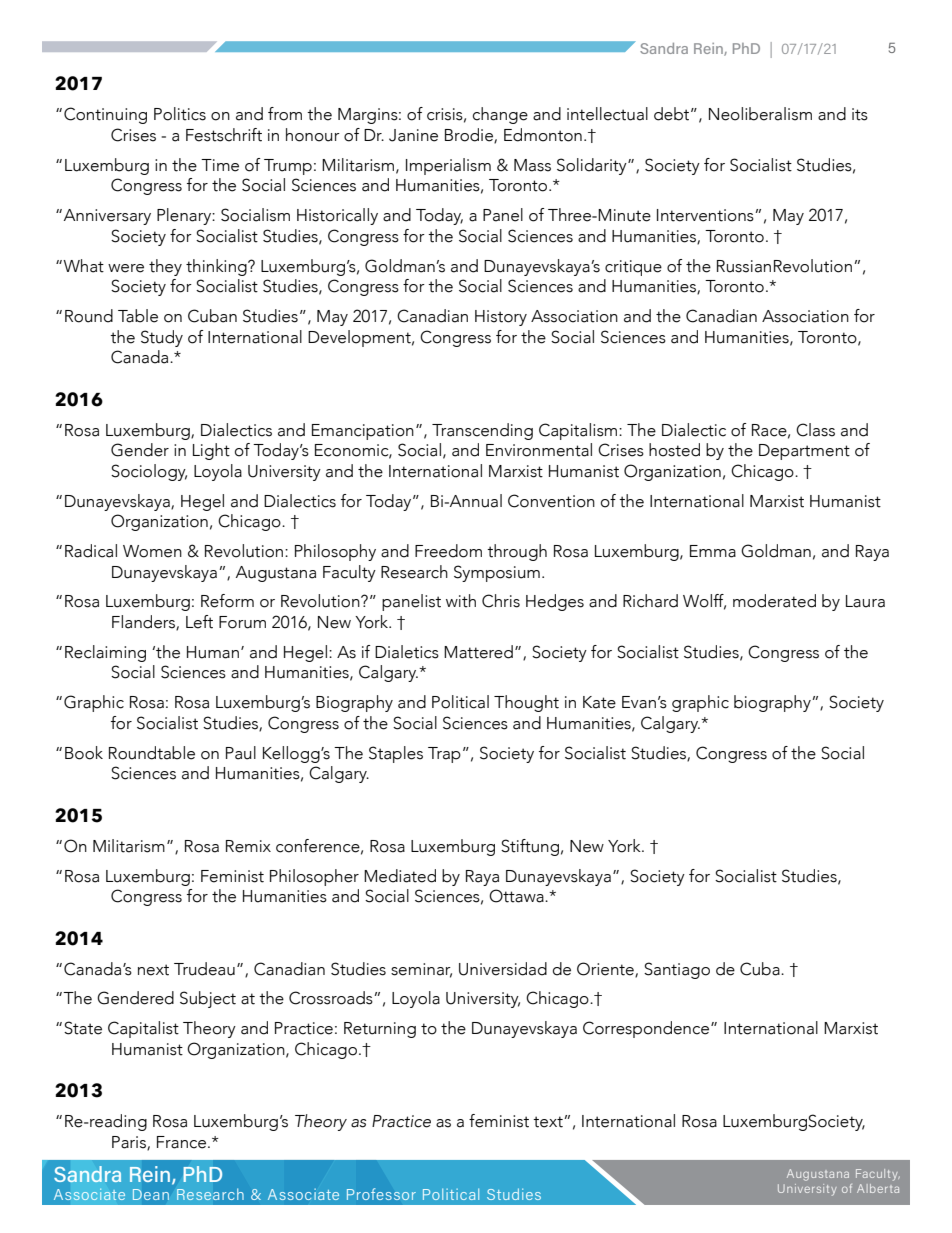 Image resolution: width=952 pixels, height=1233 pixels. Describe the element at coordinates (204, 969) in the document. I see `Trudeau` at that location.
